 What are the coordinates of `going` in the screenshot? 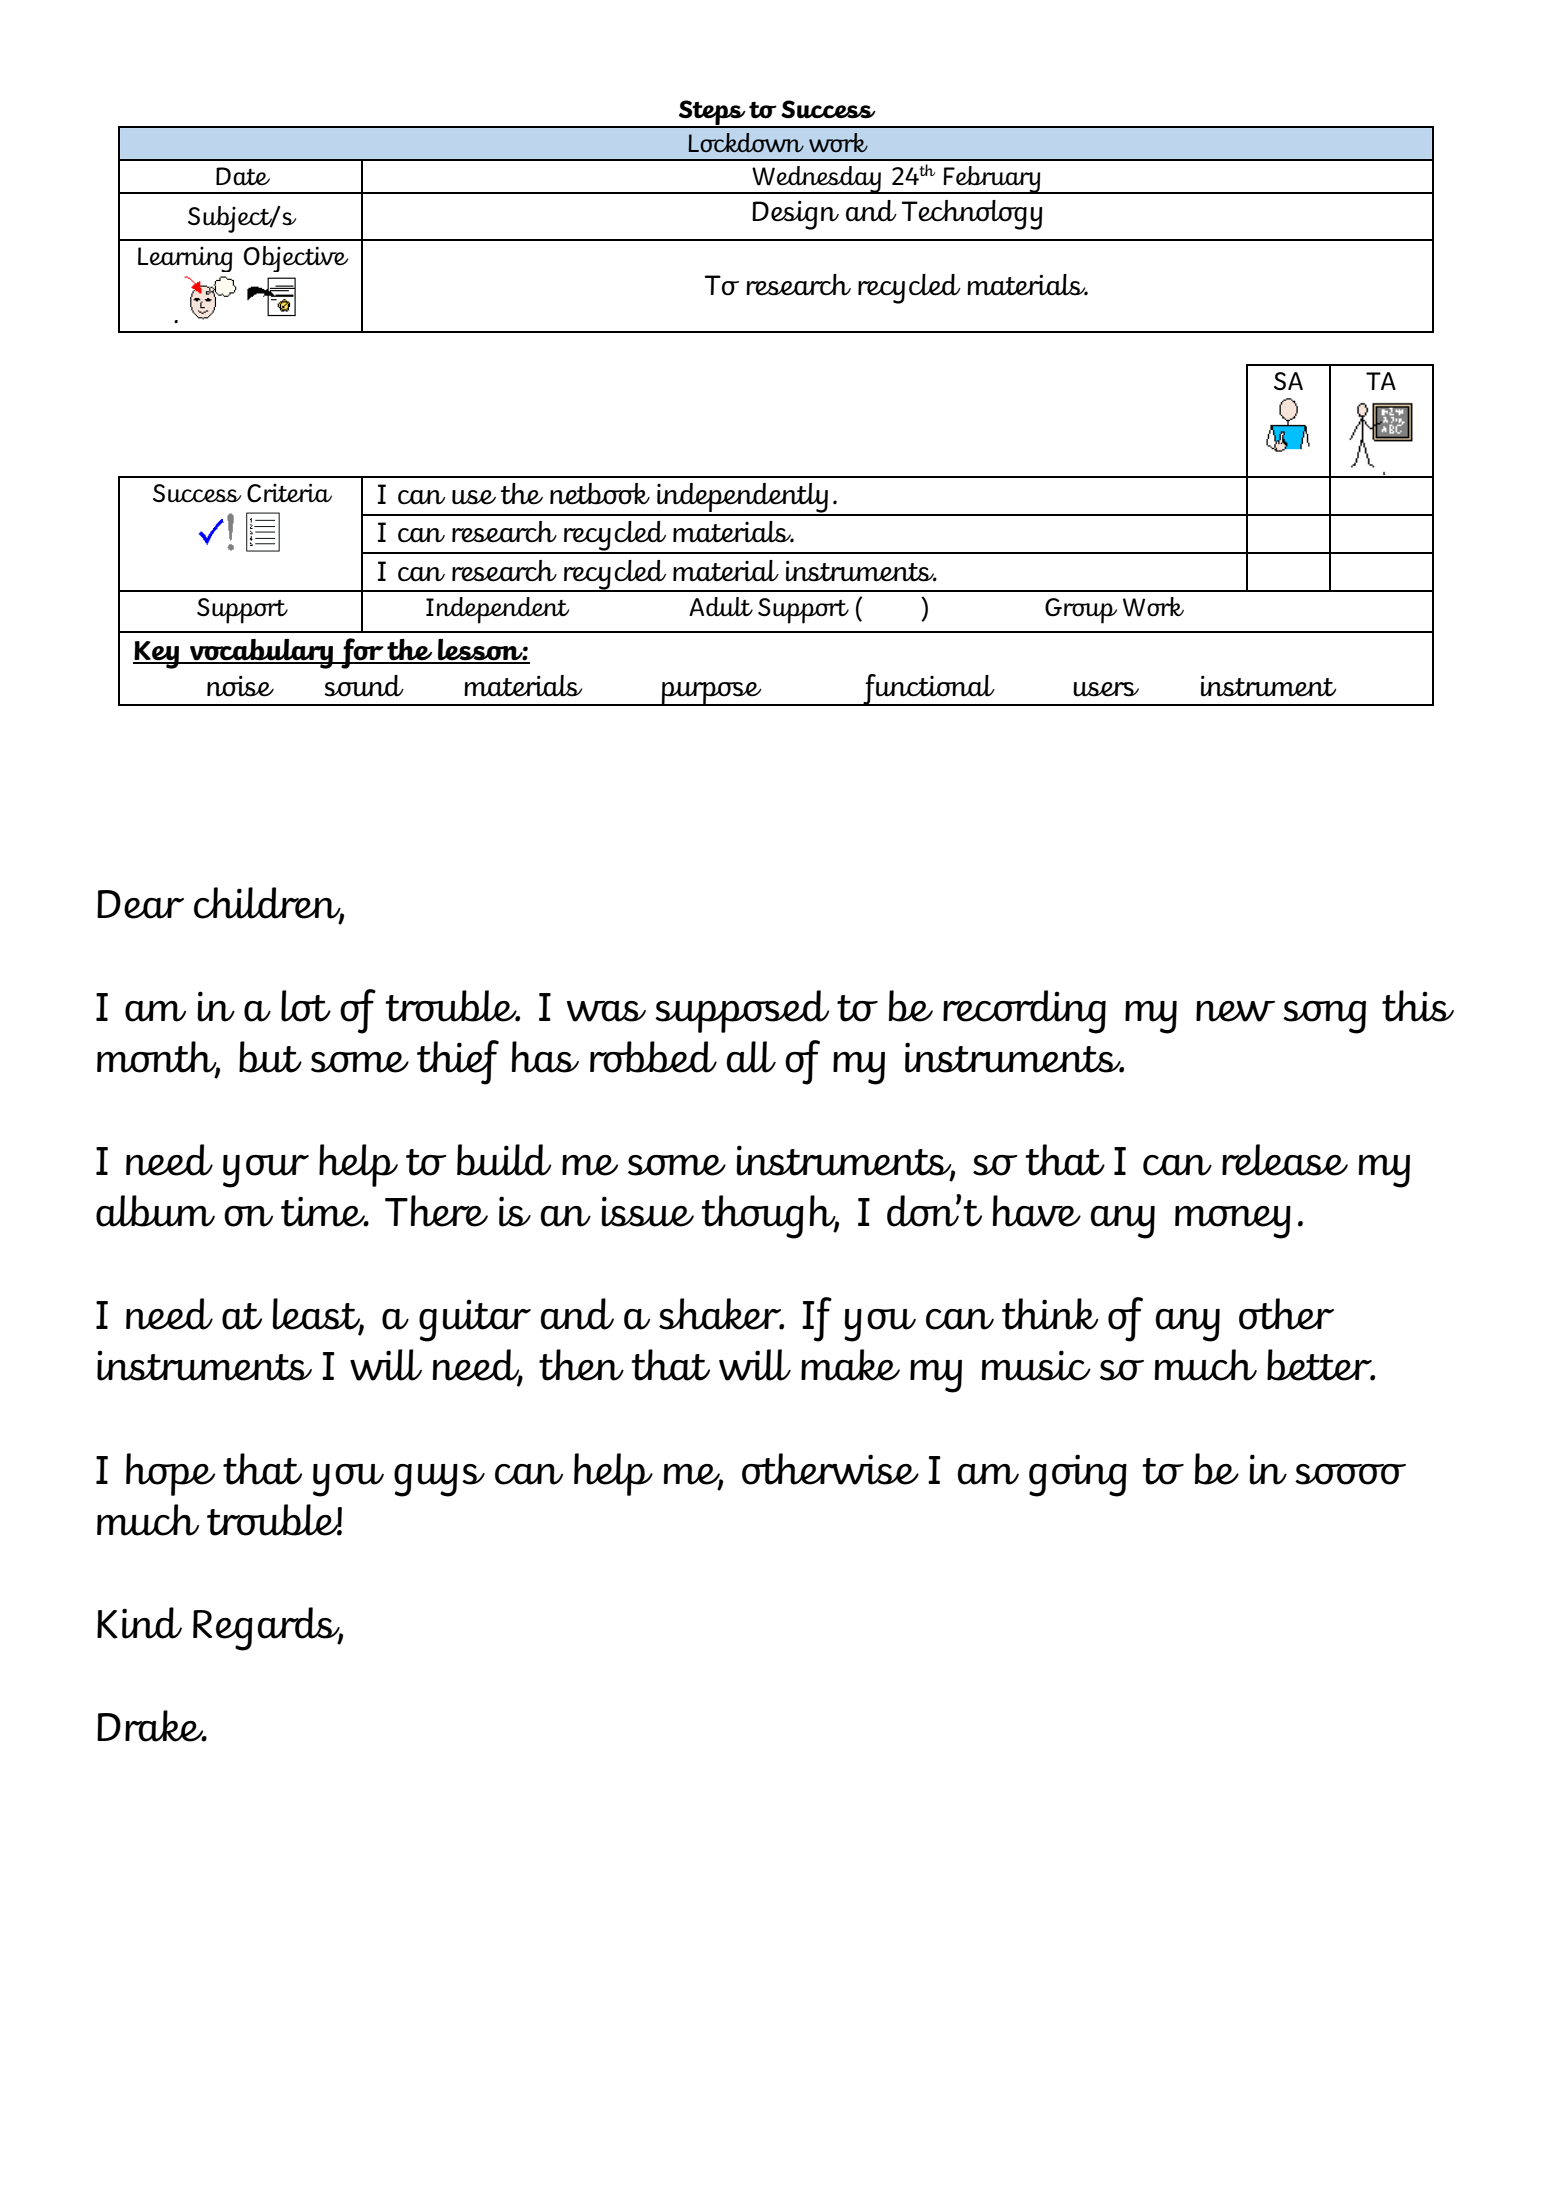 It's located at (1078, 1475).
